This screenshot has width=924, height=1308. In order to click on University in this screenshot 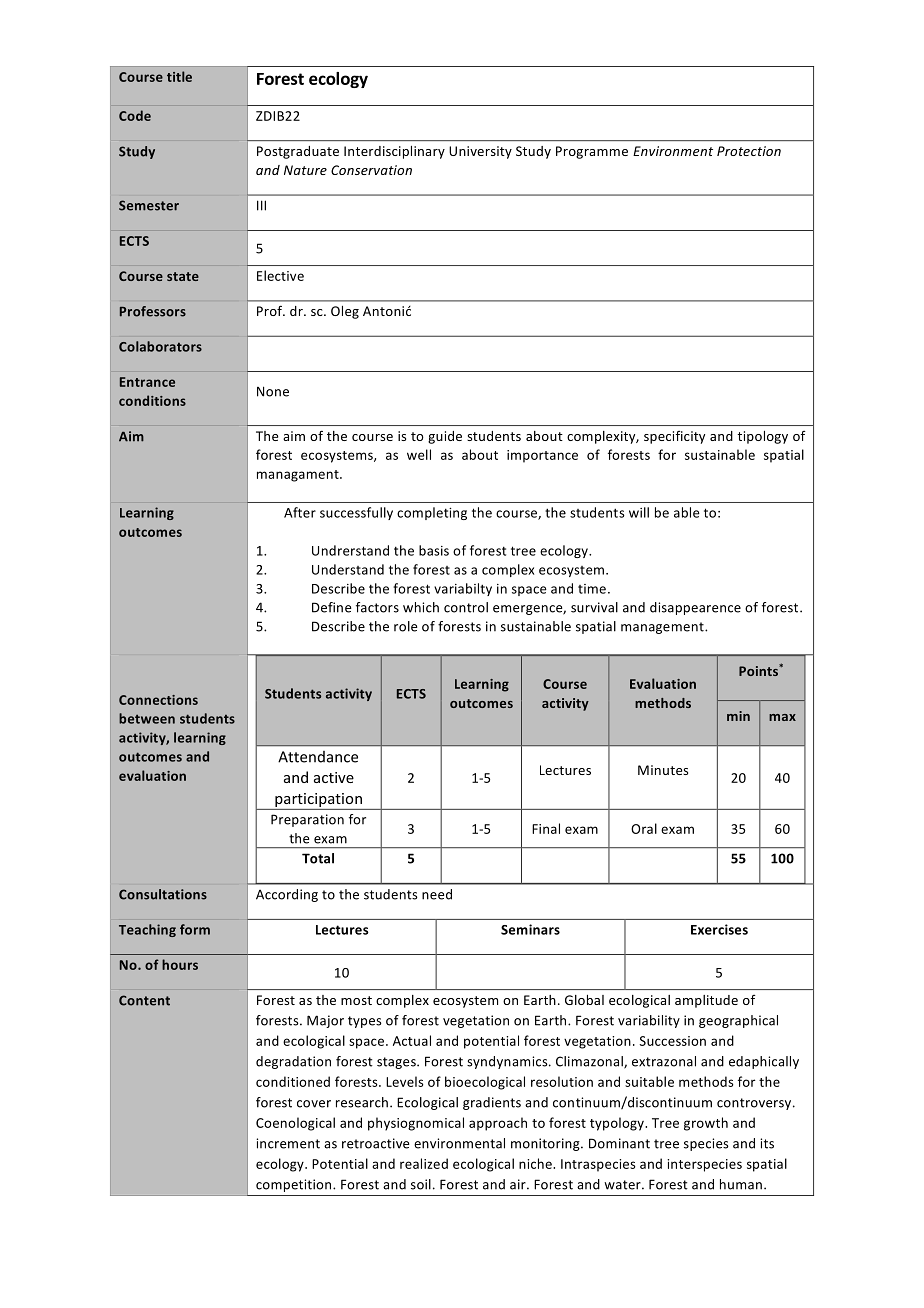, I will do `click(480, 152)`.
